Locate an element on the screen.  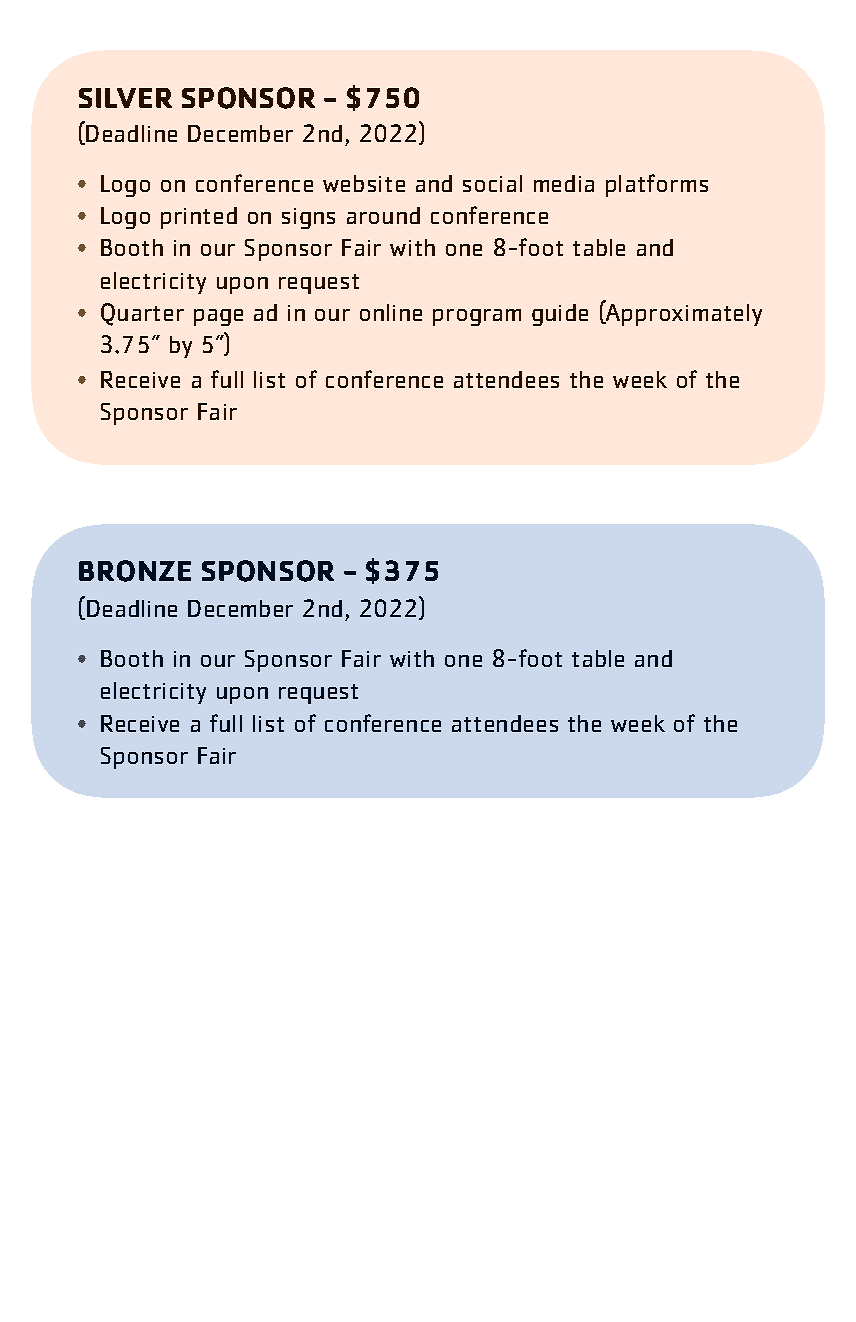
Approximately is located at coordinates (683, 314).
